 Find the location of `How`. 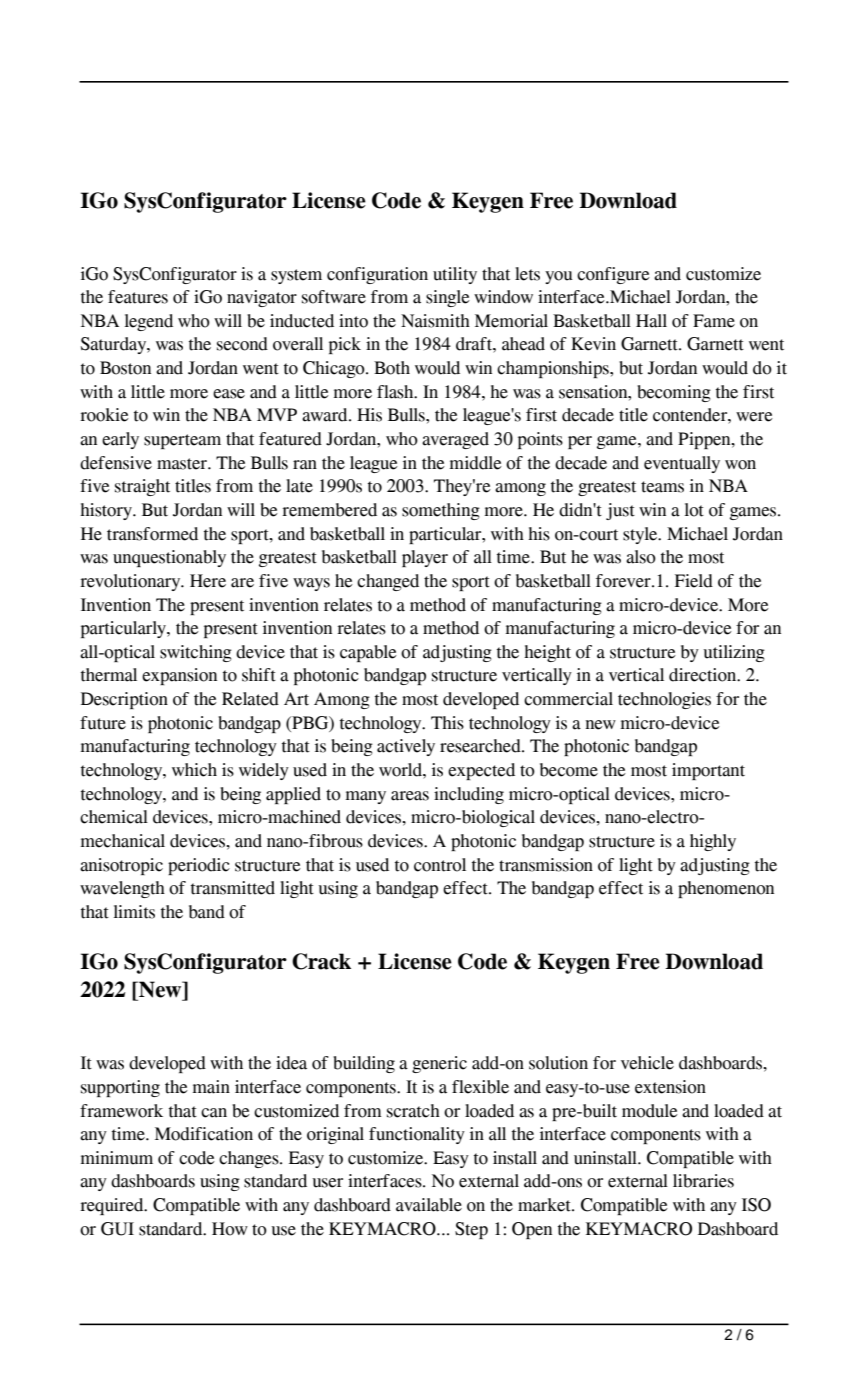

How is located at coordinates (230, 1229).
